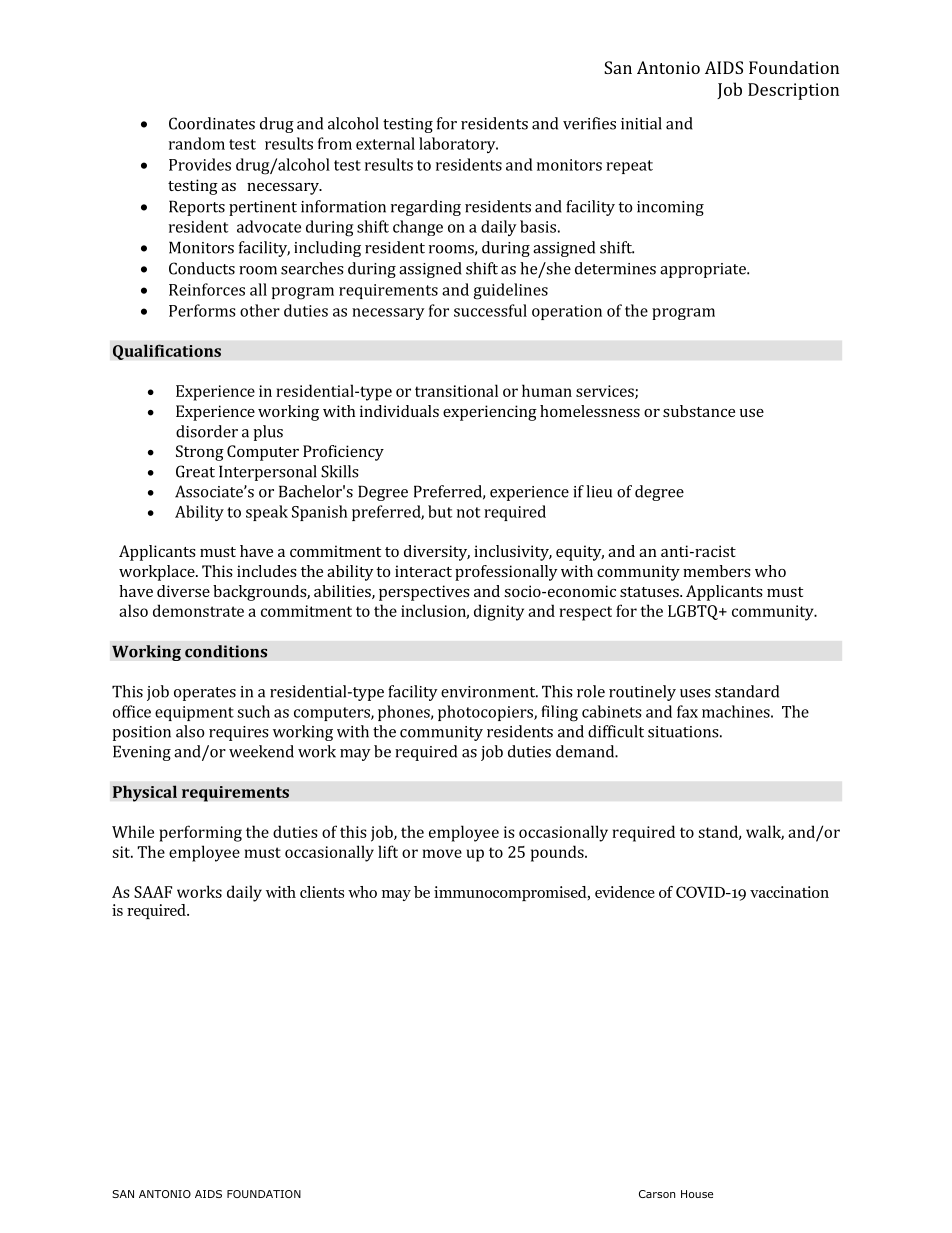 The image size is (952, 1233). What do you see at coordinates (322, 892) in the screenshot?
I see `clients` at bounding box center [322, 892].
